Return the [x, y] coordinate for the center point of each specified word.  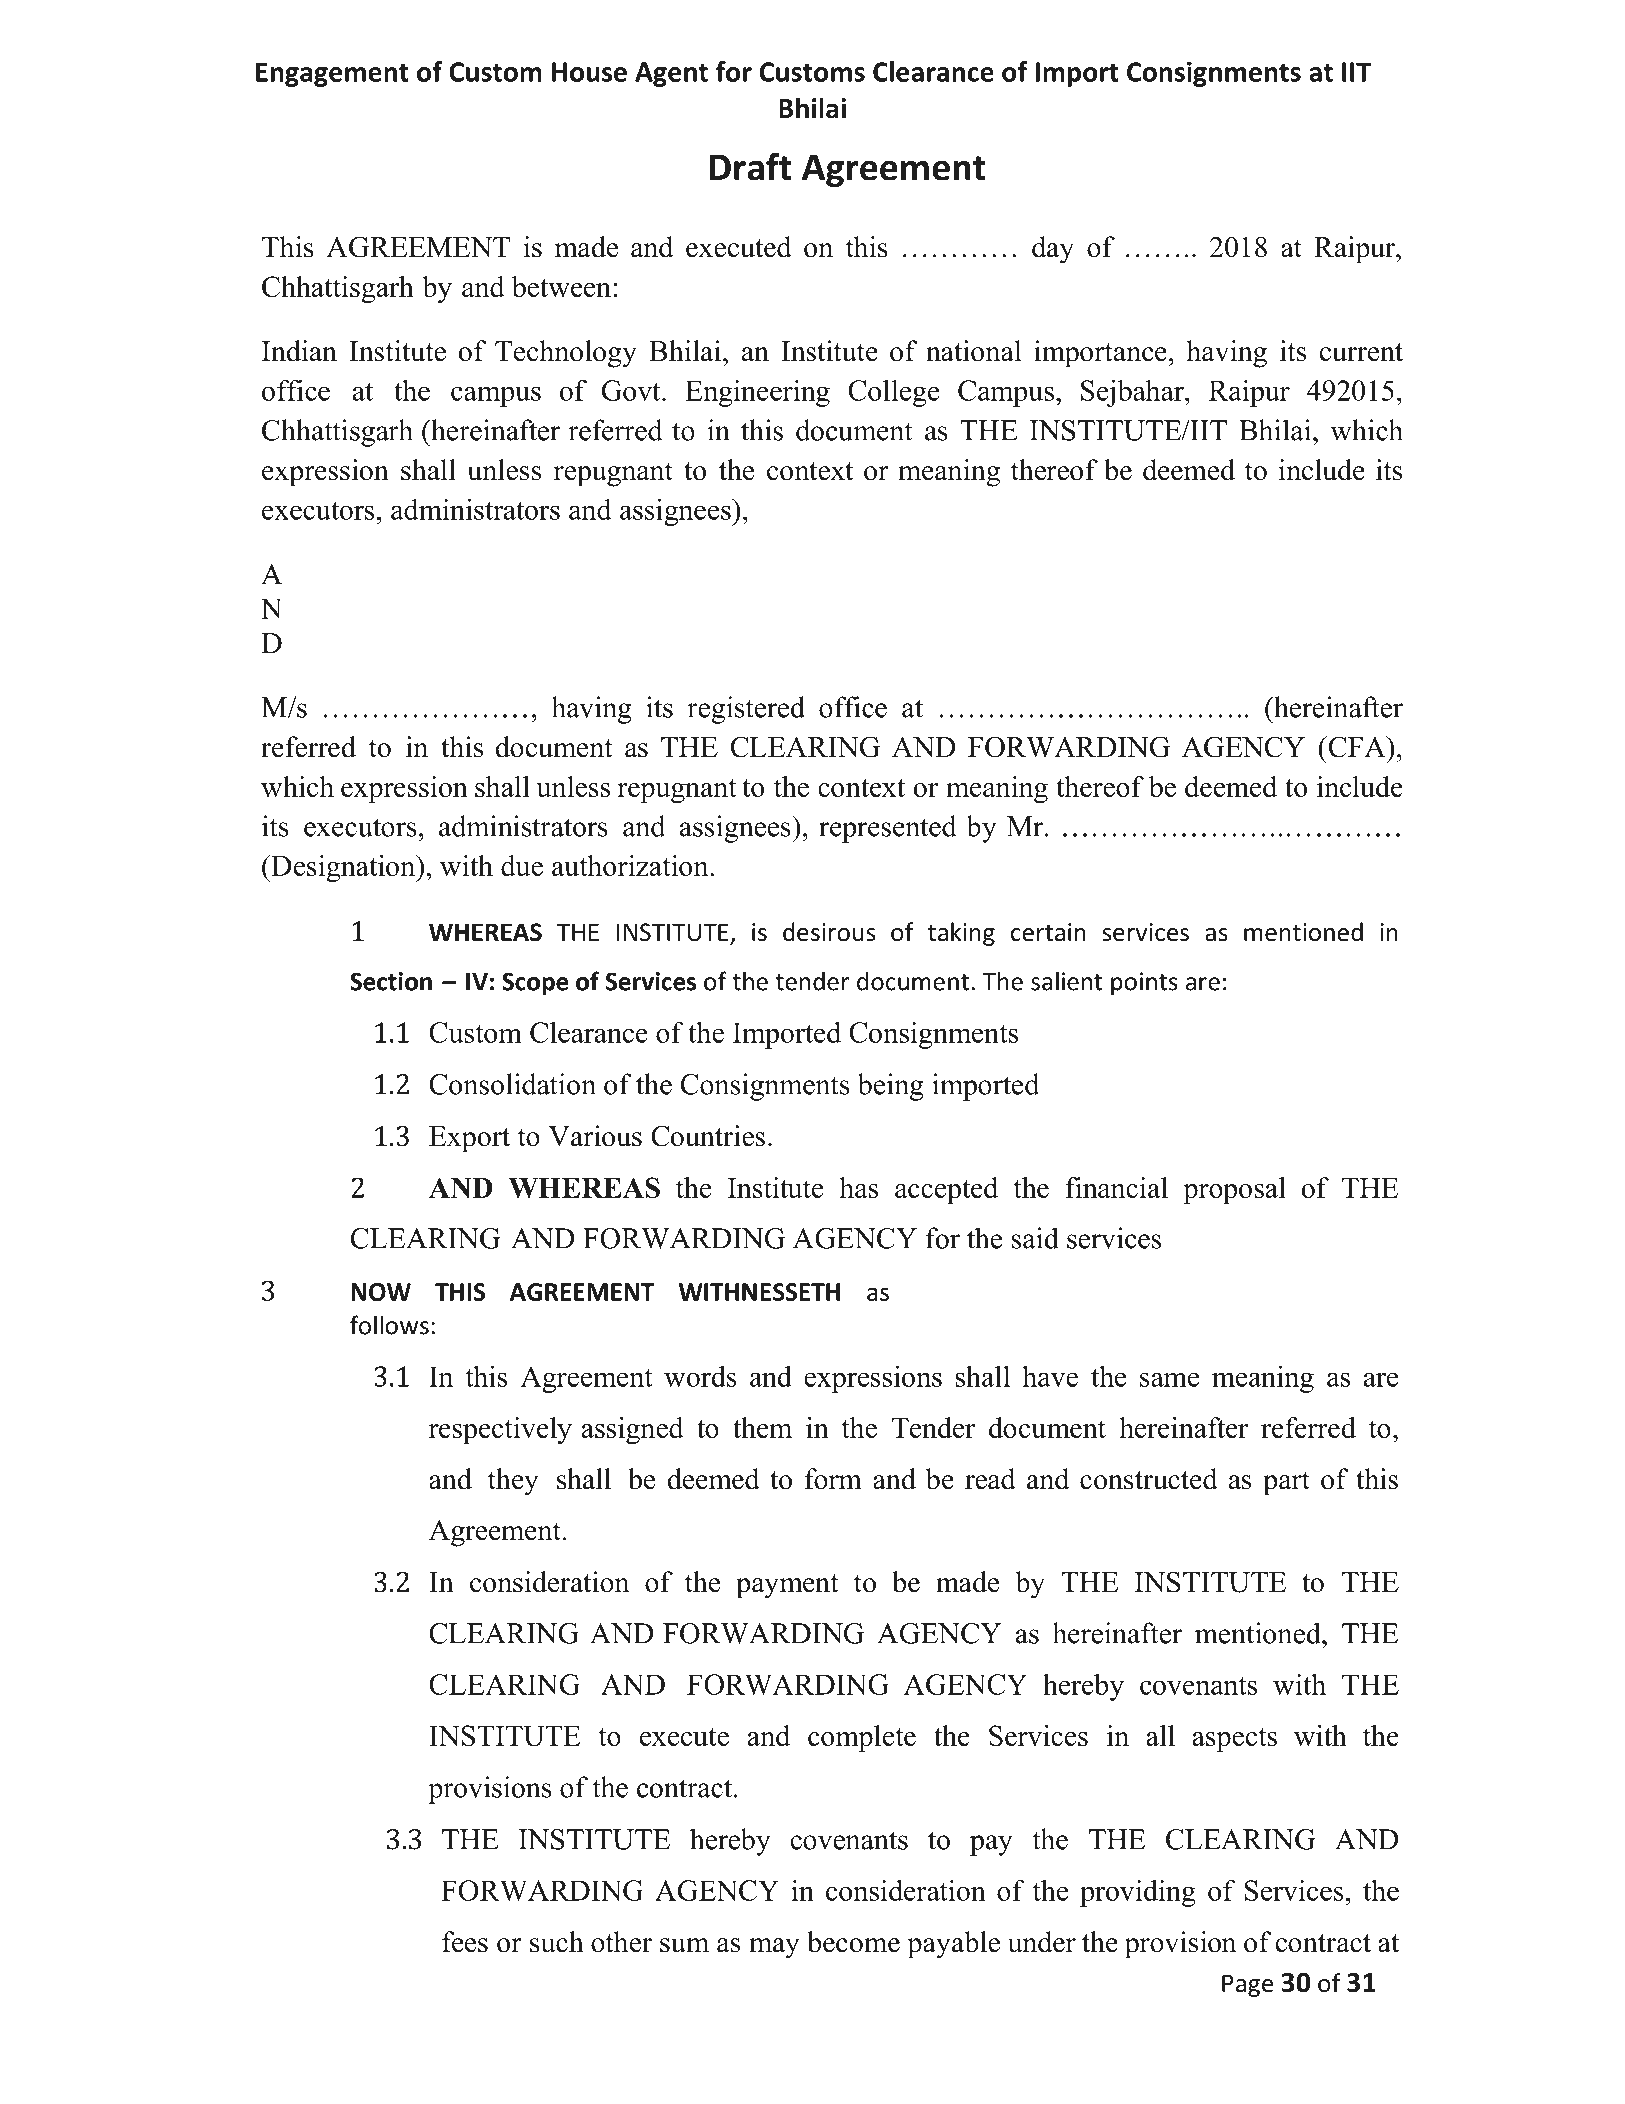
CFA [1357, 747]
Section [391, 981]
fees [465, 1942]
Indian [299, 351]
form [833, 1479]
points [1144, 983]
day [1053, 250]
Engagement [332, 74]
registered [746, 710]
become [853, 1942]
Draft [750, 166]
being [891, 1087]
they [513, 1482]
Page [1247, 1985]
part [1286, 1483]
